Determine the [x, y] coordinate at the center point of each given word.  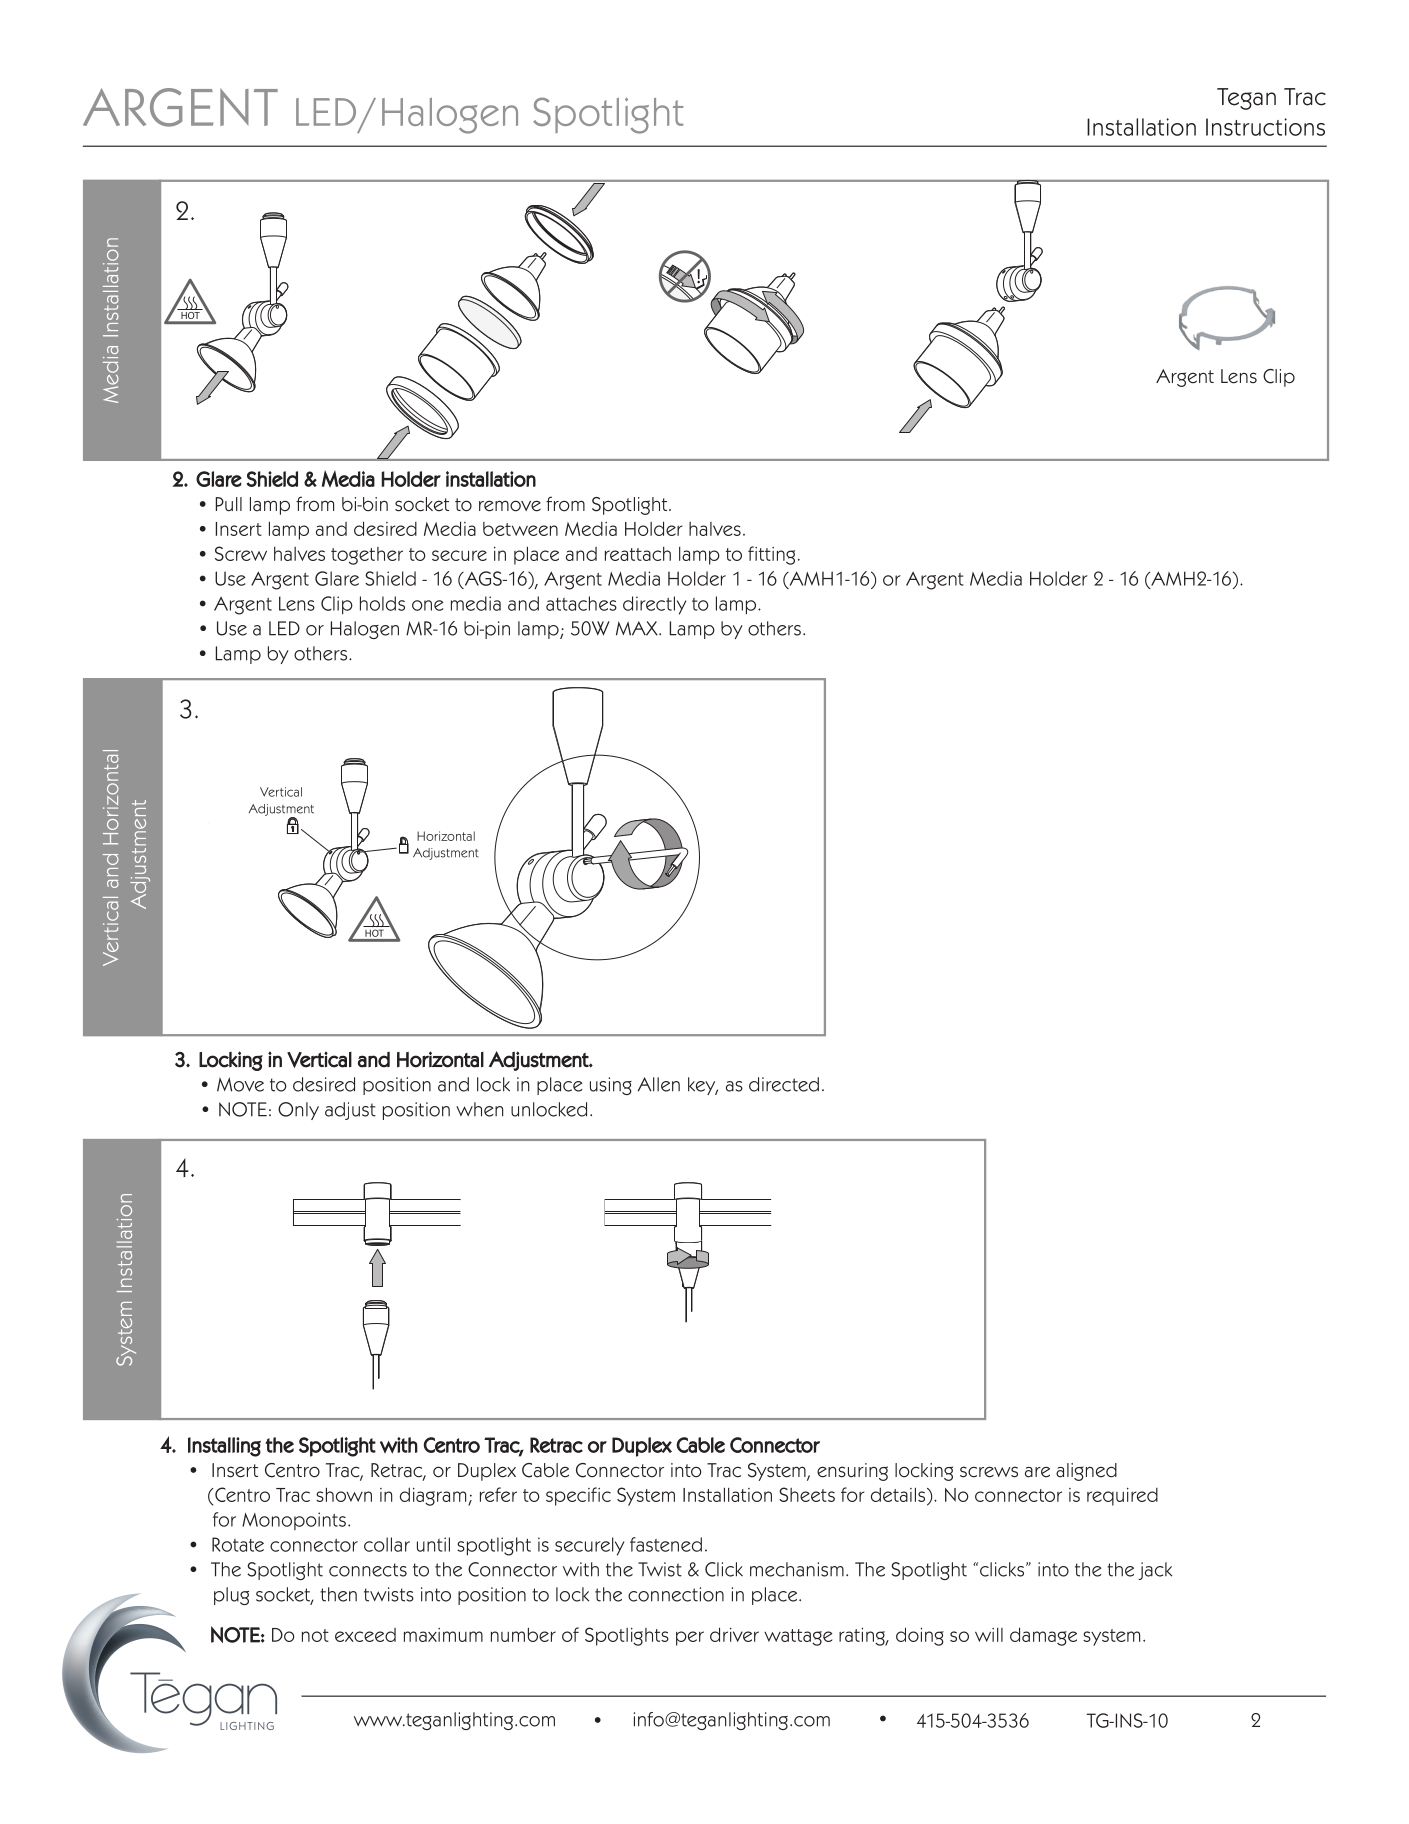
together [367, 556]
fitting [771, 555]
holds [382, 603]
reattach [638, 554]
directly [654, 605]
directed [784, 1084]
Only [298, 1111]
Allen [658, 1084]
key [703, 1086]
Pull [229, 504]
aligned [1086, 1472]
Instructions [1265, 127]
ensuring [852, 1472]
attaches [581, 603]
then [338, 1594]
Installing [224, 1447]
